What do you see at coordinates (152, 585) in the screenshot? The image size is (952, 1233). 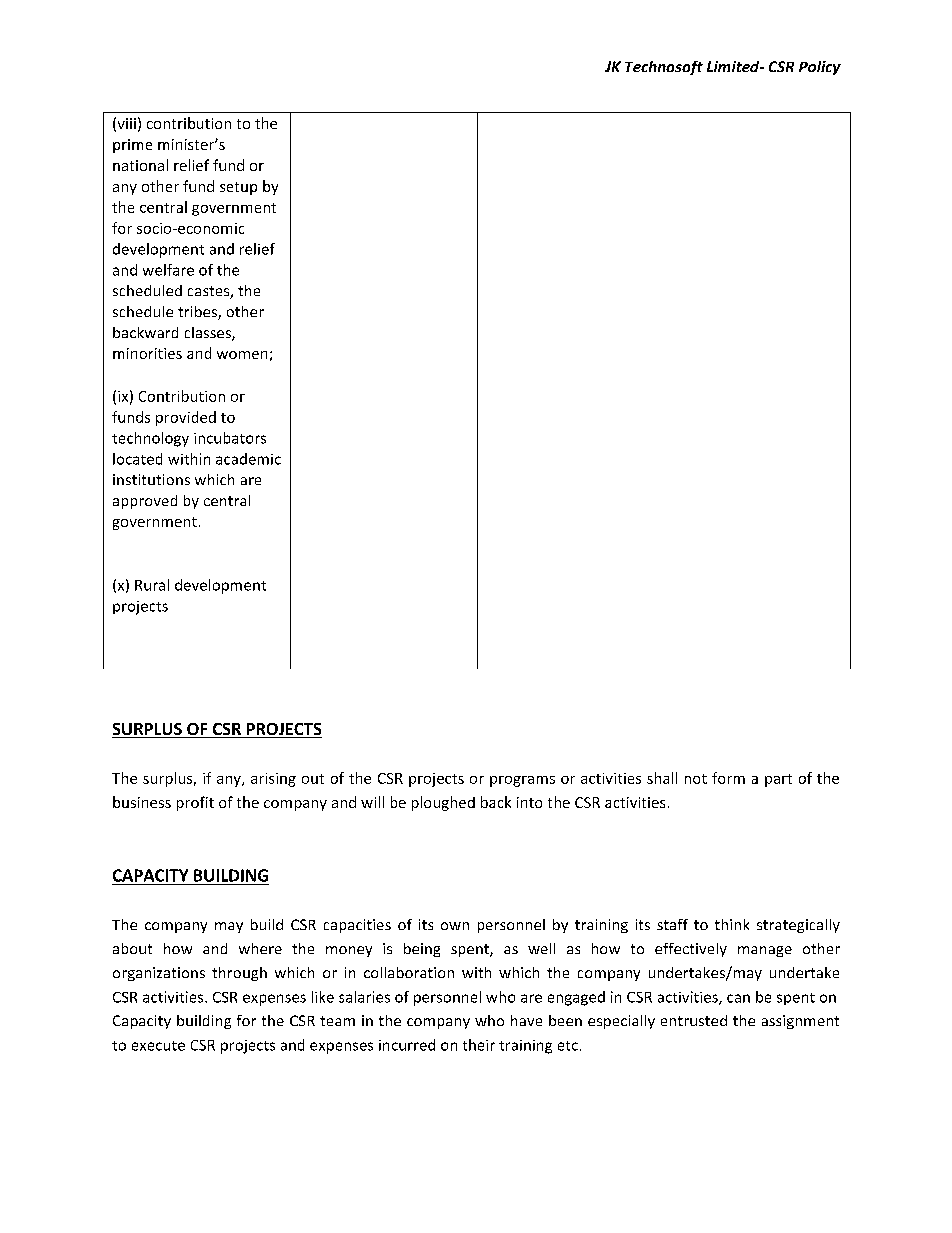 I see `Rural` at bounding box center [152, 585].
